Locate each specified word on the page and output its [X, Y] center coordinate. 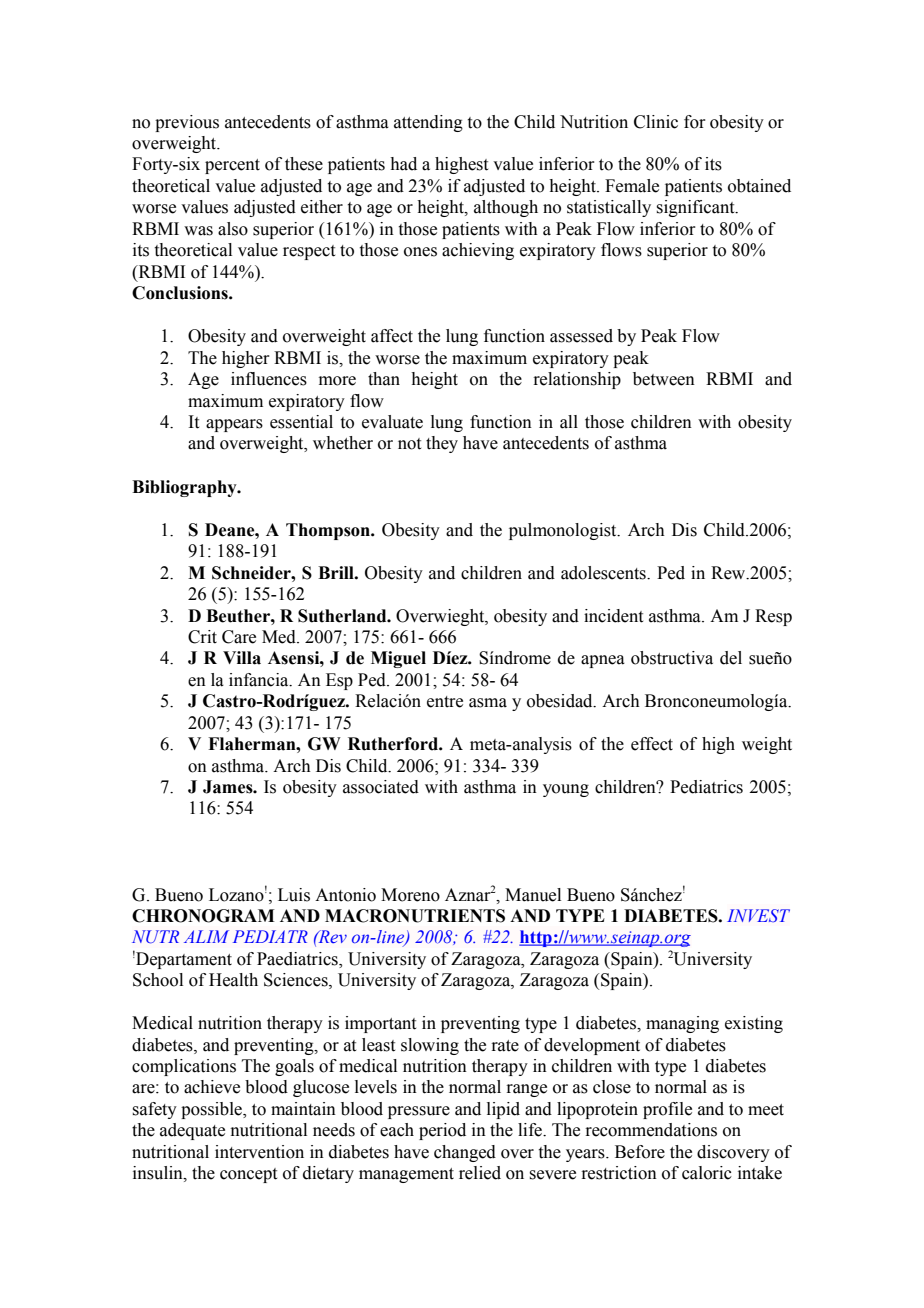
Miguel [398, 659]
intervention [259, 1152]
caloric [707, 1173]
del [731, 658]
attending [428, 123]
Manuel [533, 895]
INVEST [758, 915]
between [664, 379]
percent [232, 166]
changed [465, 1153]
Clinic [656, 122]
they [442, 444]
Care [239, 637]
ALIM [206, 936]
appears [234, 425]
